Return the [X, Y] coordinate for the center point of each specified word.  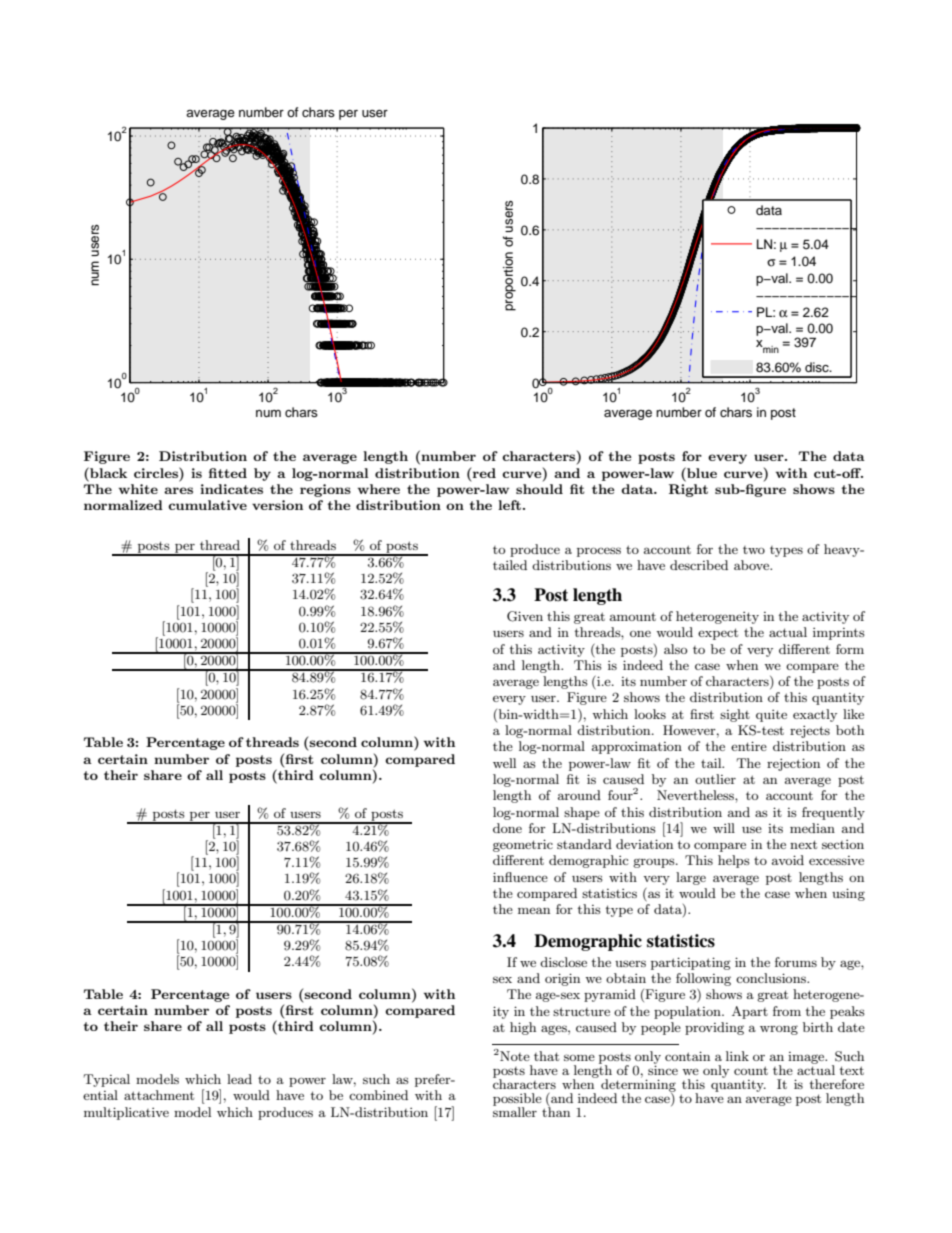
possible [517, 1100]
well [504, 763]
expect [718, 634]
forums [796, 962]
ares [178, 490]
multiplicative [126, 1113]
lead [239, 1079]
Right [688, 490]
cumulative [207, 505]
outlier [715, 779]
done [507, 828]
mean [534, 910]
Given [525, 616]
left [509, 505]
